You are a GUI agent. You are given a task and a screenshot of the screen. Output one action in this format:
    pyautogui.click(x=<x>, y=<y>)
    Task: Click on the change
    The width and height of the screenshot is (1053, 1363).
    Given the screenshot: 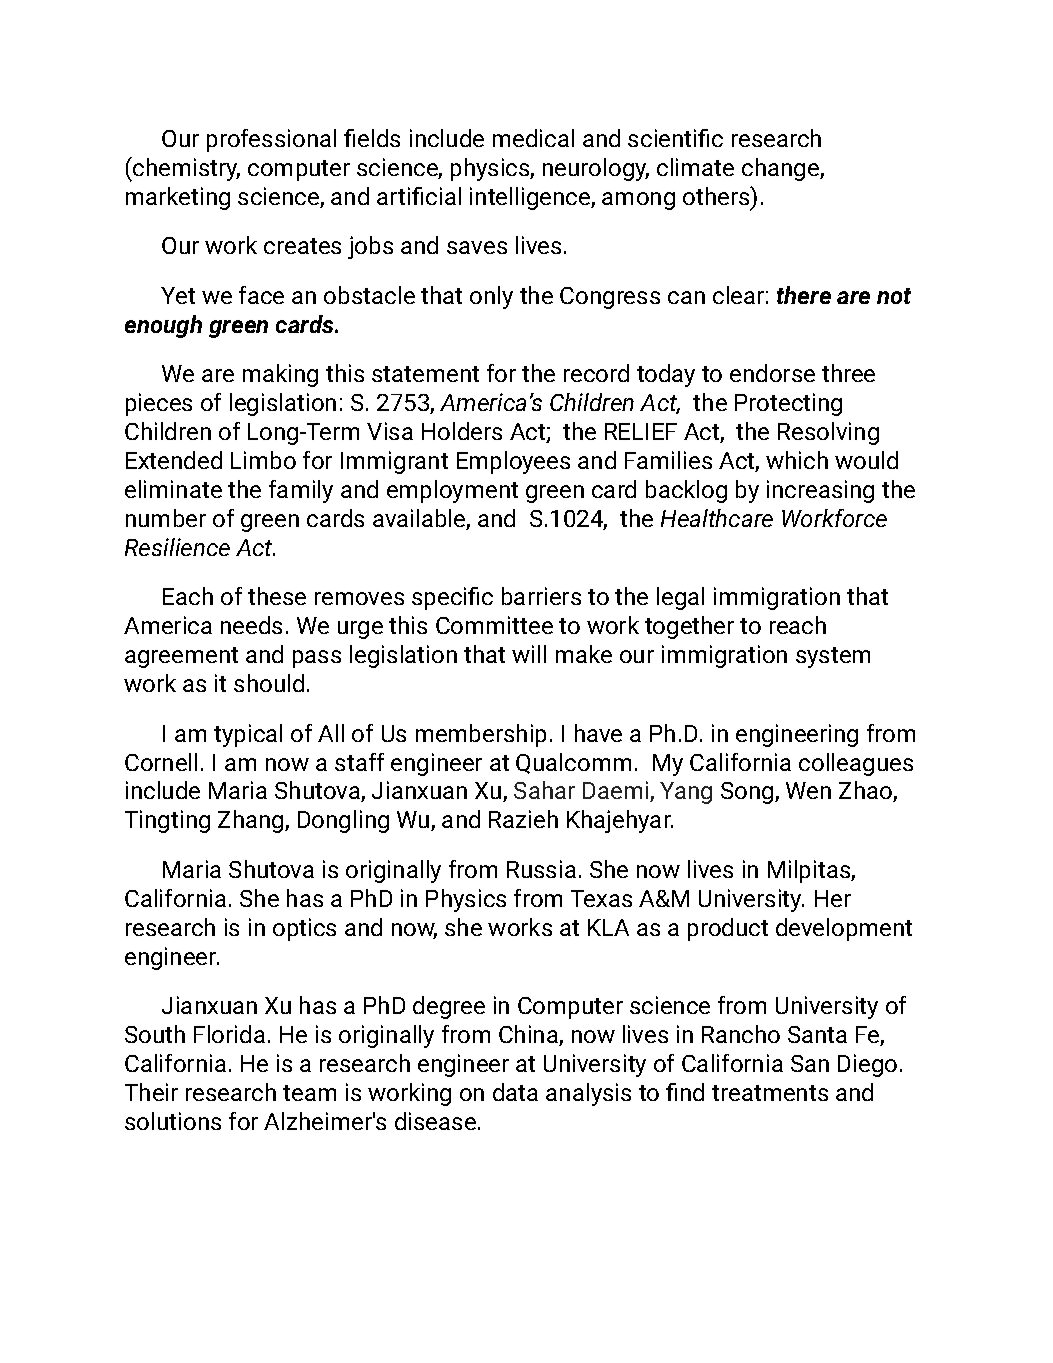 What is the action you would take?
    pyautogui.click(x=781, y=169)
